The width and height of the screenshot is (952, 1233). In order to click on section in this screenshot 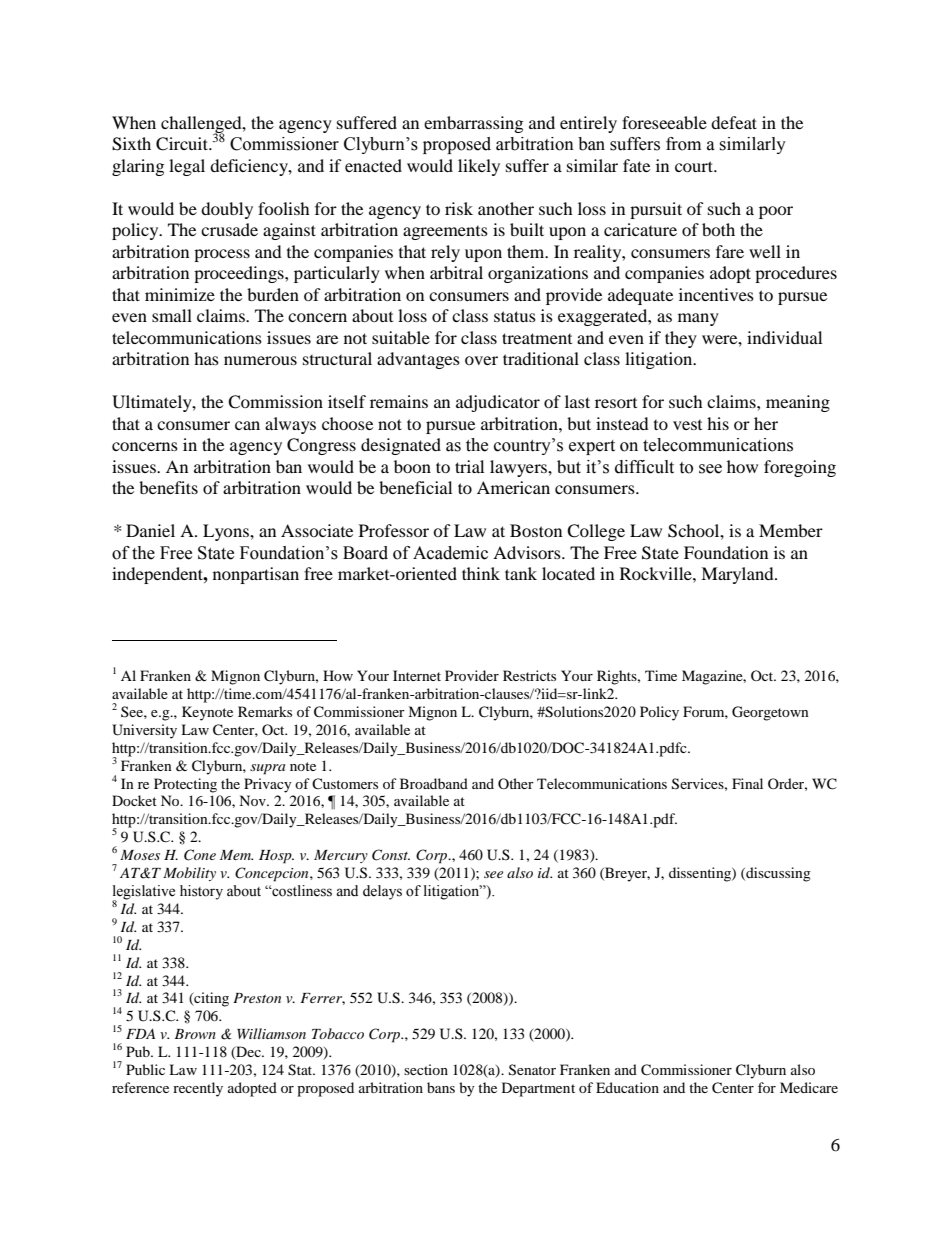, I will do `click(426, 1069)`.
